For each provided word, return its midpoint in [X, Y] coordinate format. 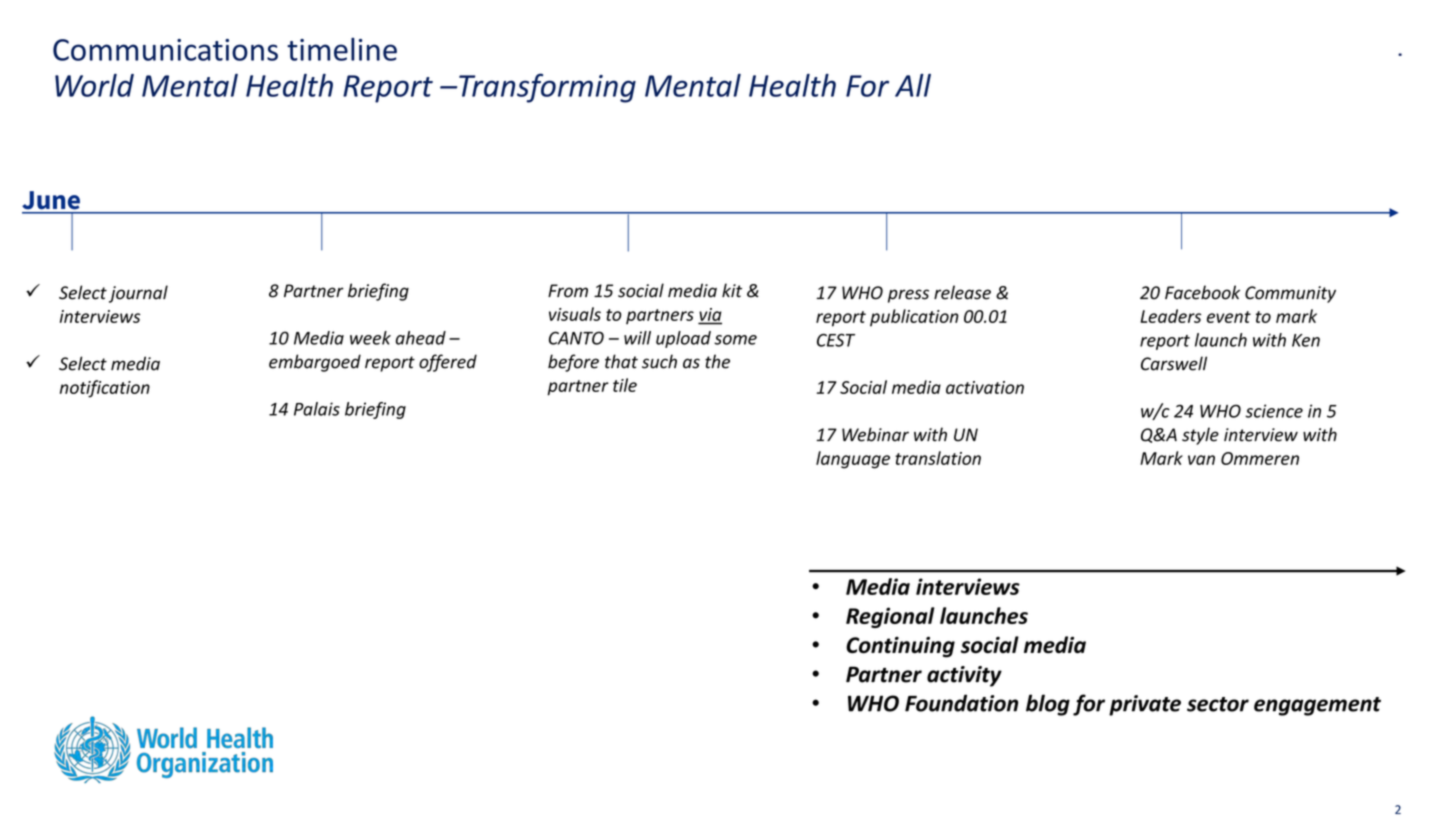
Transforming [547, 88]
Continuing [900, 647]
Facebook [1202, 292]
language [853, 460]
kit [732, 290]
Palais [317, 409]
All [913, 85]
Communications [165, 50]
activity [964, 676]
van [1201, 460]
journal [138, 294]
